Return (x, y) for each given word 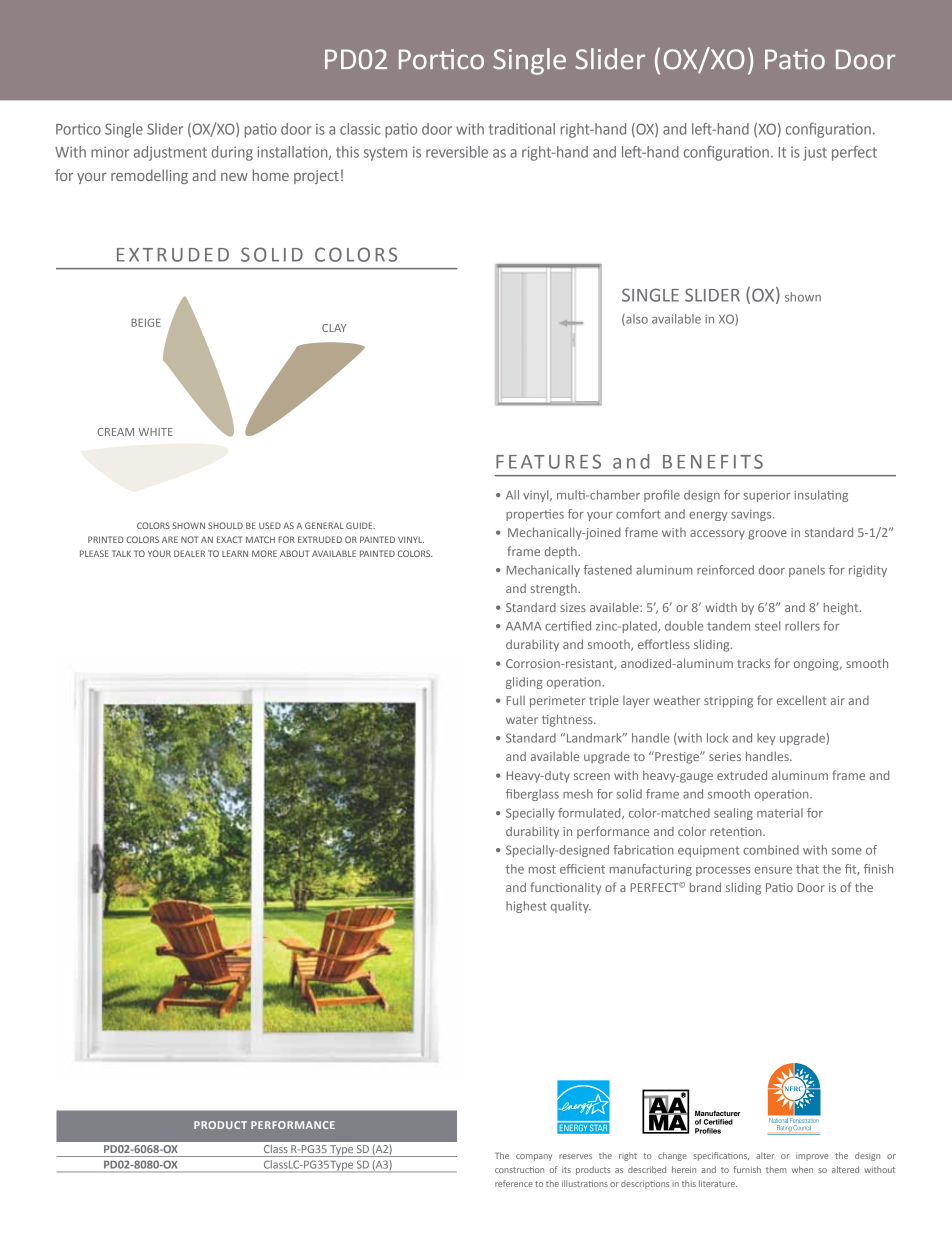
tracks (753, 663)
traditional (522, 129)
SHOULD (225, 525)
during (232, 153)
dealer (189, 553)
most (542, 869)
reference (514, 1183)
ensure (773, 870)
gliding (524, 683)
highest (526, 907)
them (776, 1169)
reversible (457, 152)
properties (535, 515)
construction (519, 1169)
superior (766, 496)
